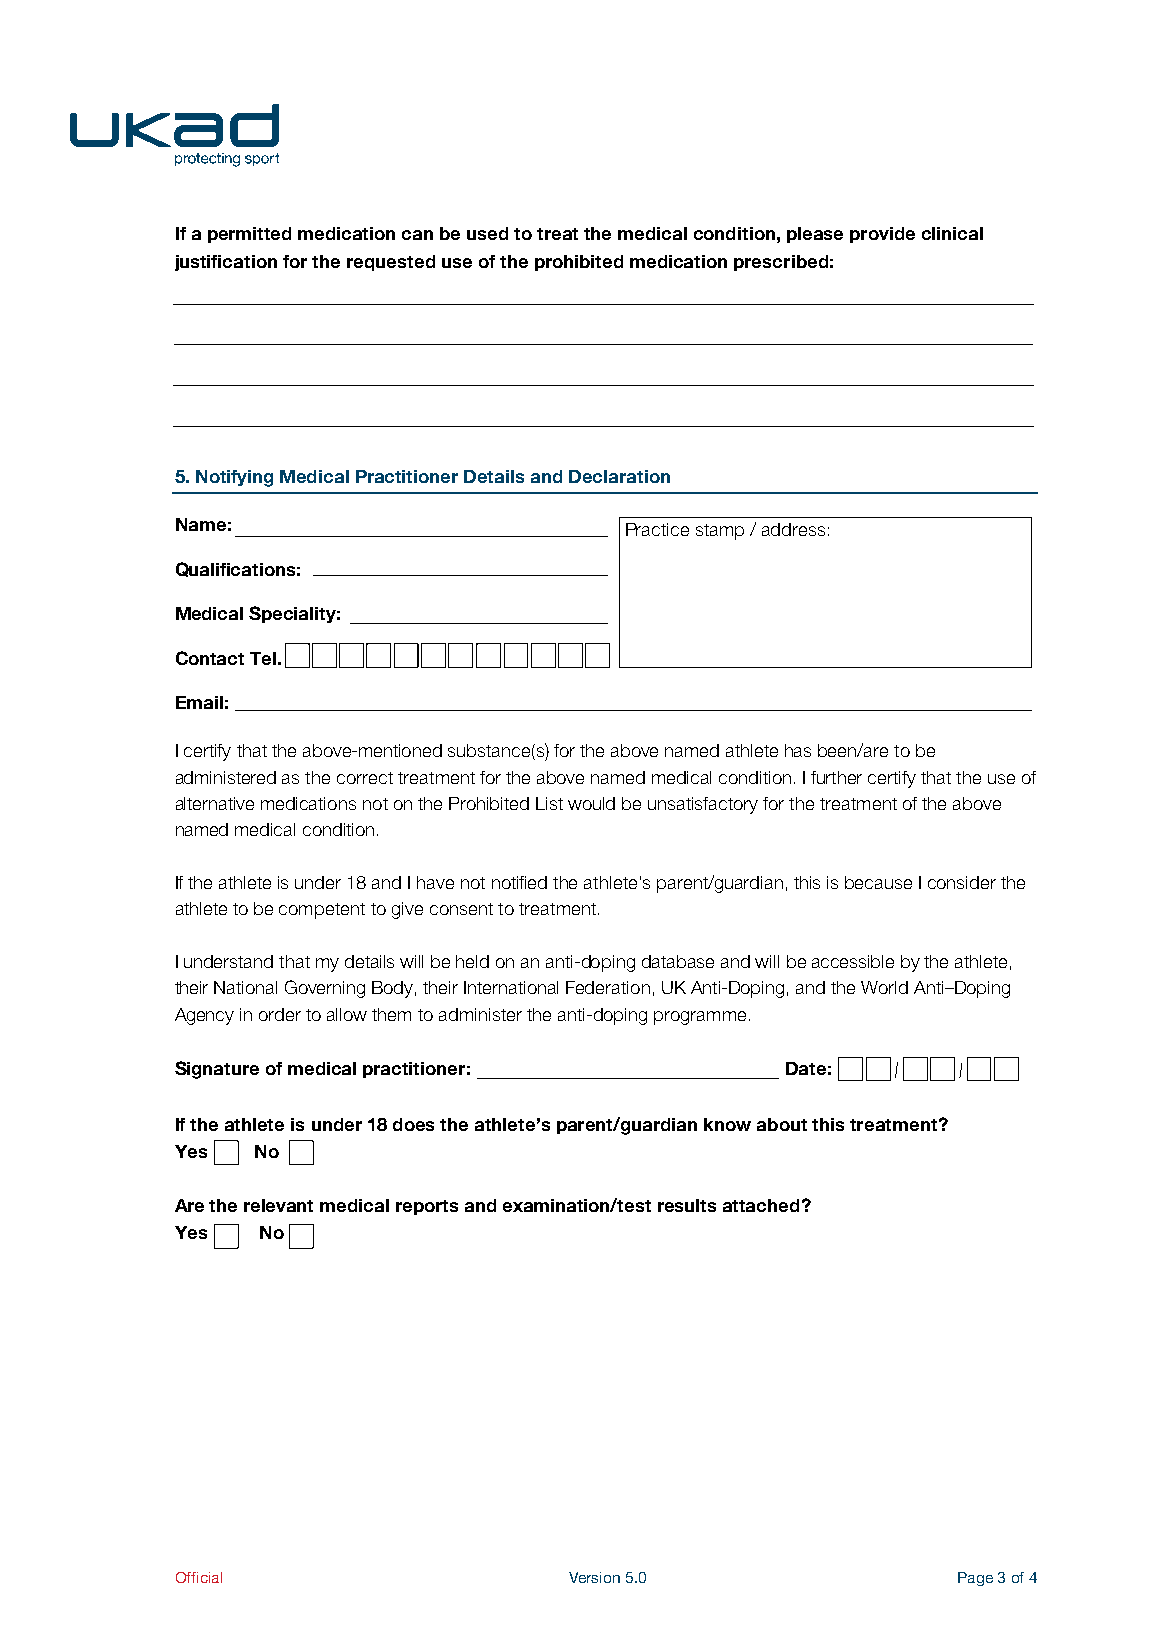 The height and width of the screenshot is (1648, 1165). I want to click on notified, so click(519, 882).
